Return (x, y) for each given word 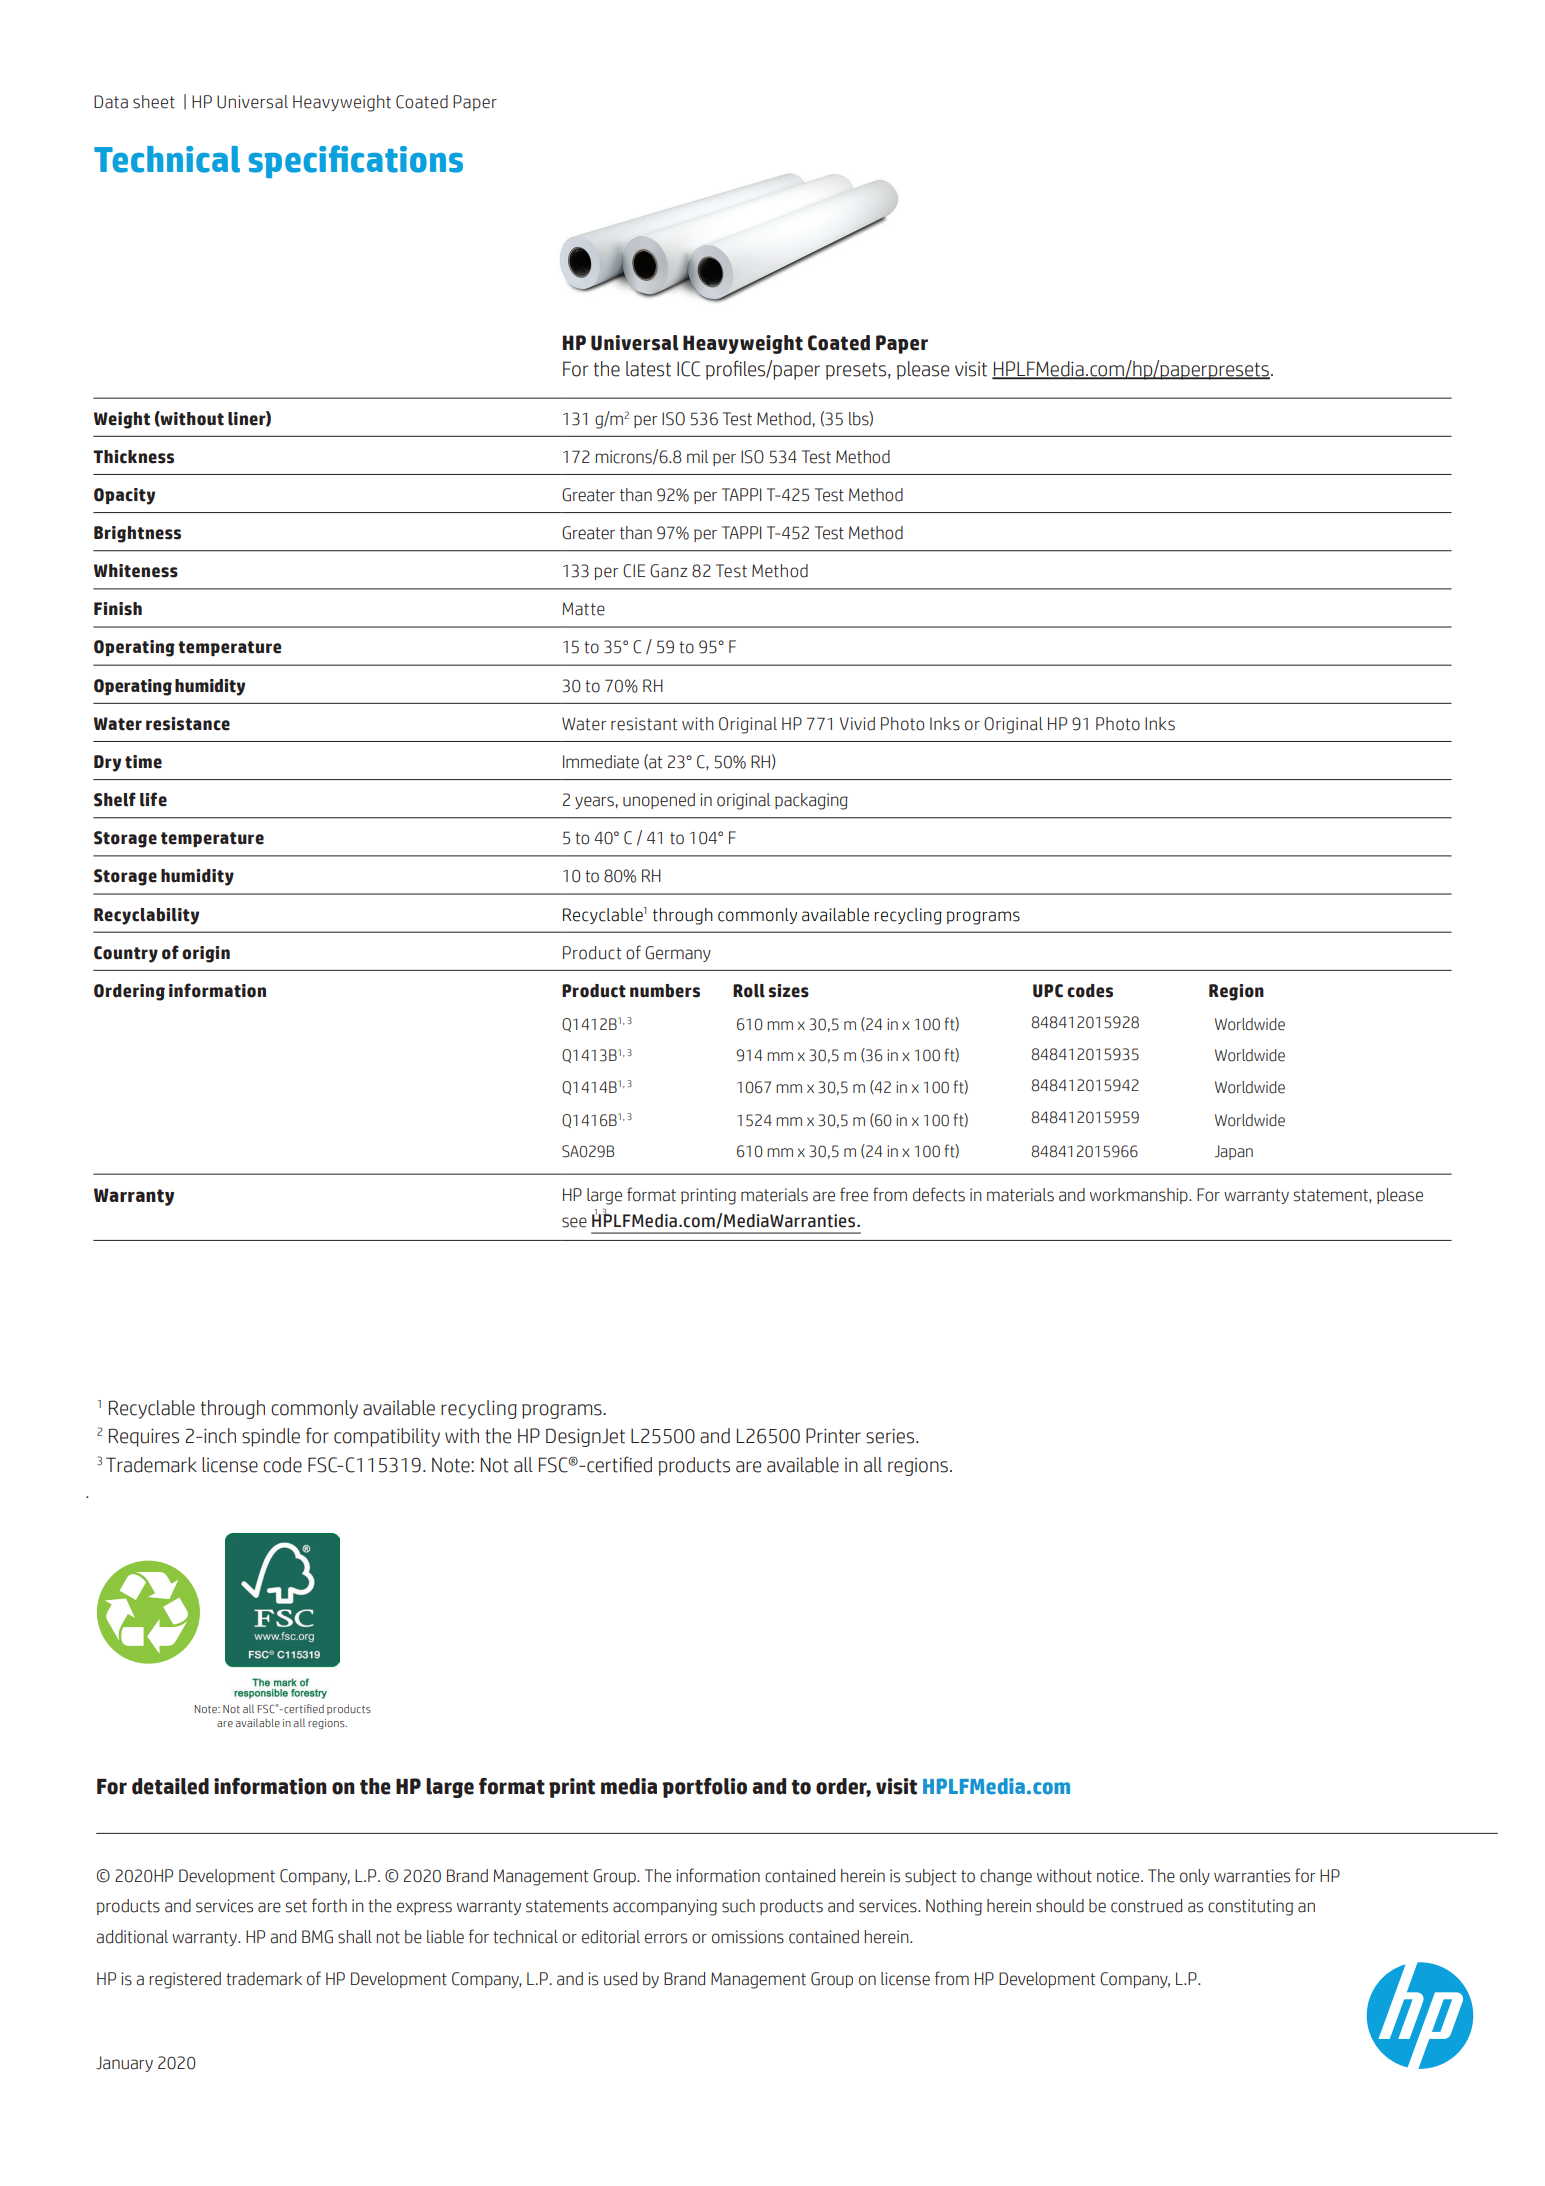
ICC (688, 369)
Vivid (857, 724)
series (891, 1436)
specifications (356, 161)
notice (1119, 1876)
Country (126, 954)
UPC (1048, 991)
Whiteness (136, 571)
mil (697, 456)
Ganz (668, 571)
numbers (665, 991)
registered (185, 1980)
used (620, 1979)
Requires (144, 1437)
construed (1146, 1906)
